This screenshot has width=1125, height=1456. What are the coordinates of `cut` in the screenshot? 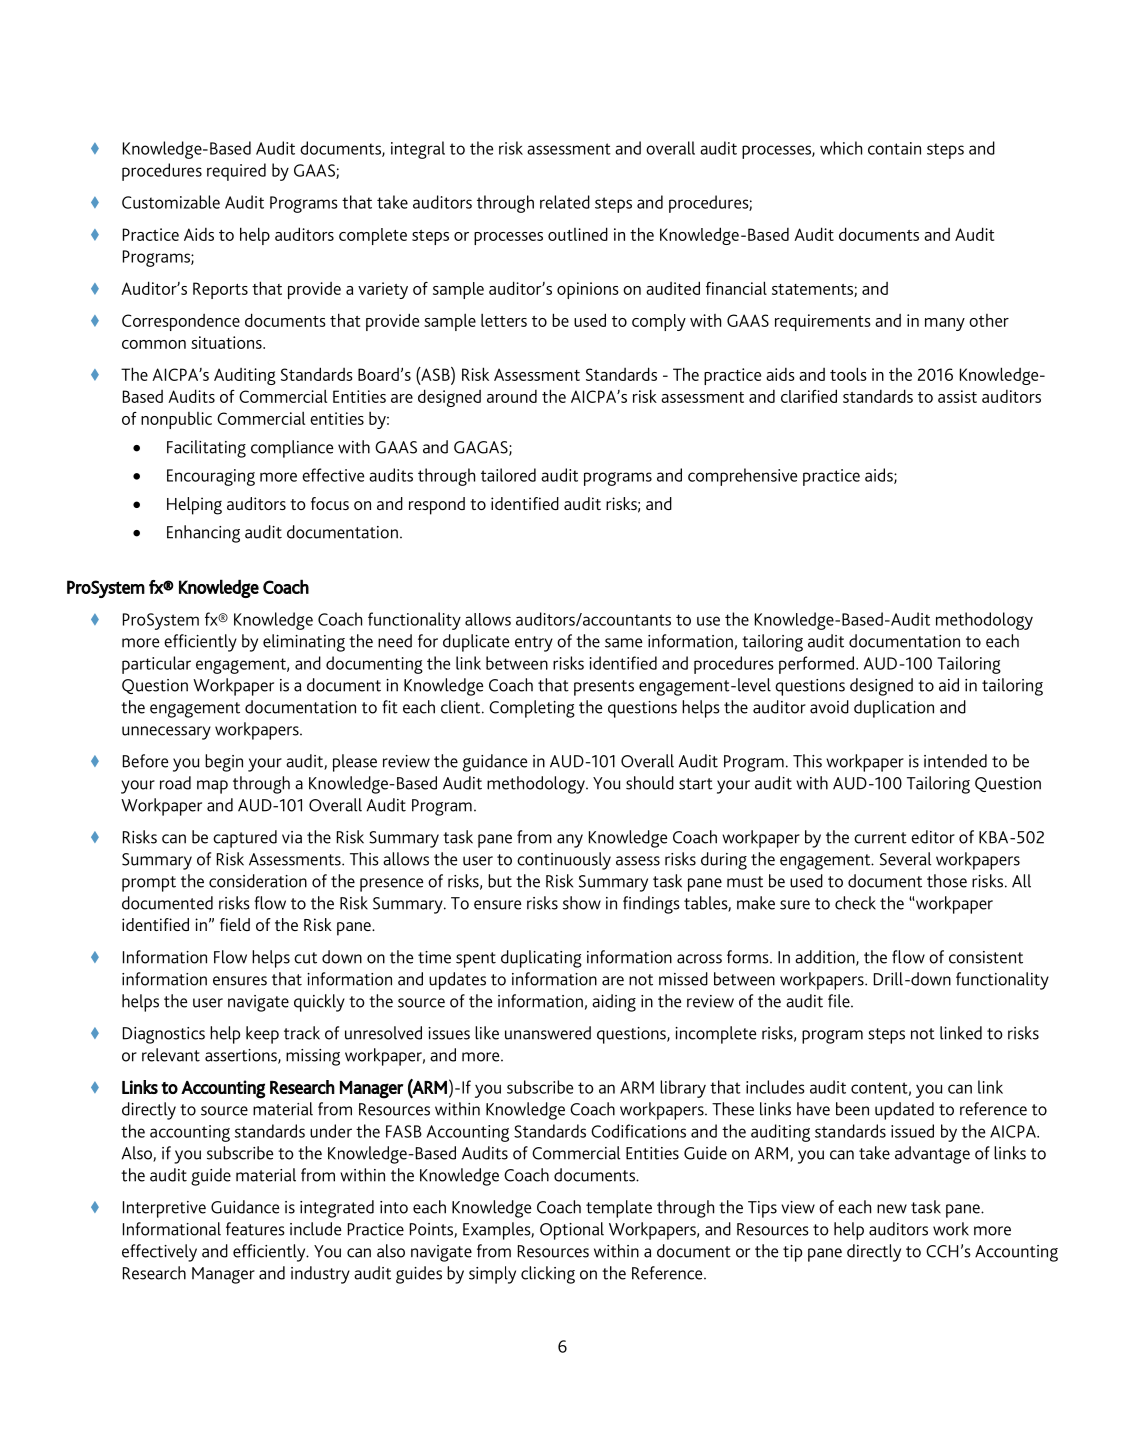 It's located at (305, 958).
